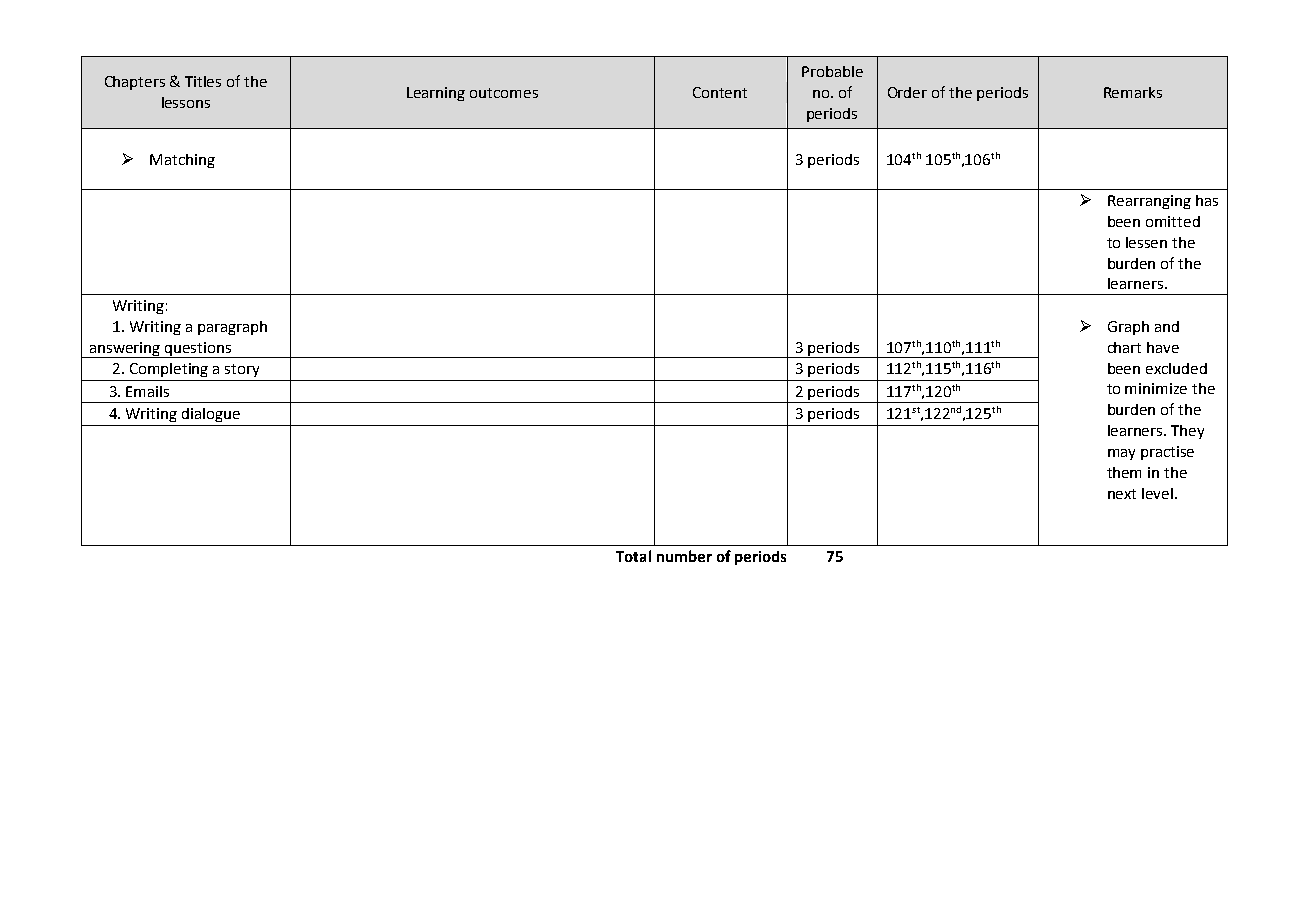  I want to click on Remarks, so click(1133, 92).
